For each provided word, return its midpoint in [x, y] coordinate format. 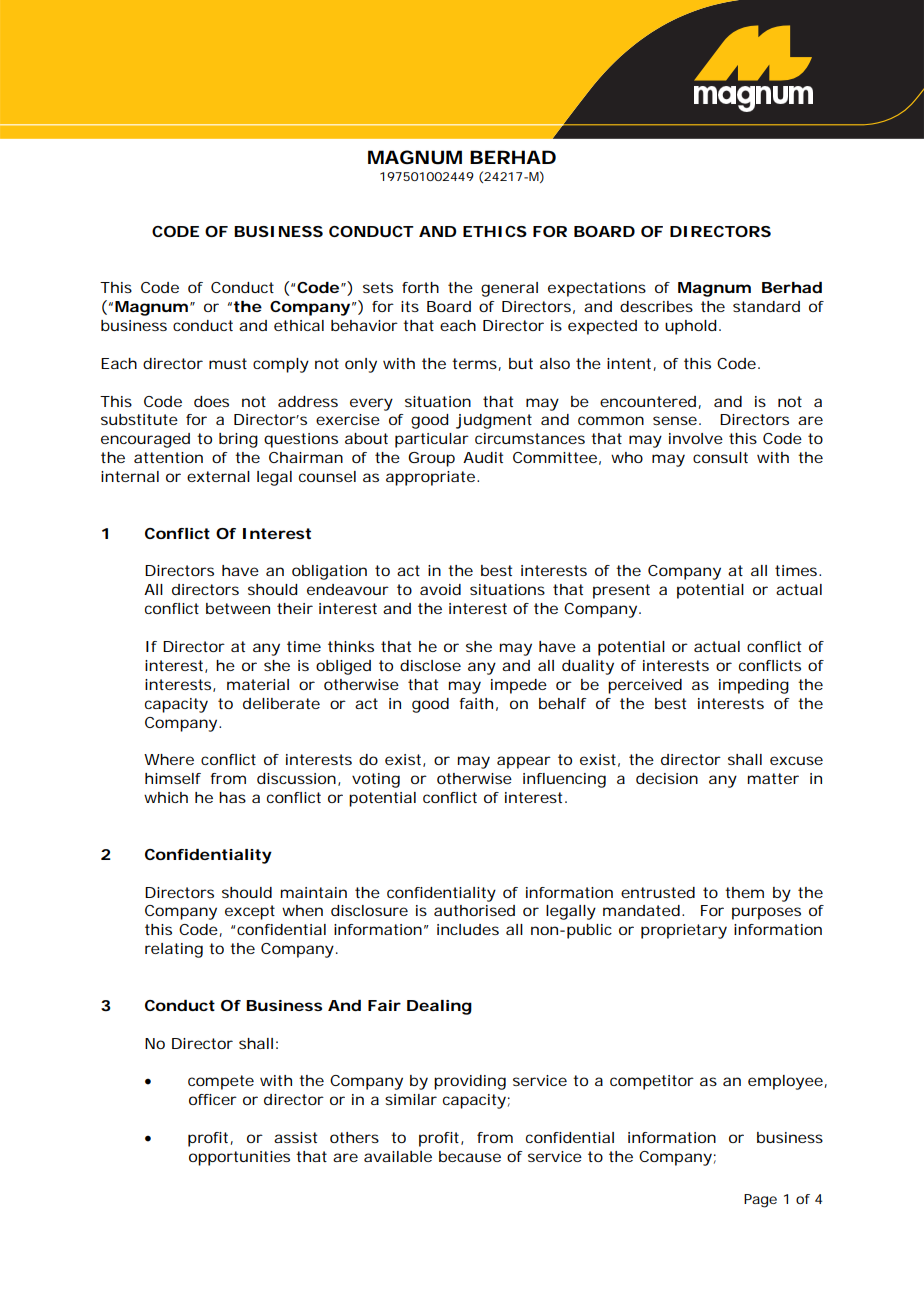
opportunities [239, 1158]
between [238, 608]
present [621, 591]
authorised [474, 910]
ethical [299, 325]
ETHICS [495, 231]
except [250, 912]
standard [766, 306]
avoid [440, 589]
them [744, 892]
